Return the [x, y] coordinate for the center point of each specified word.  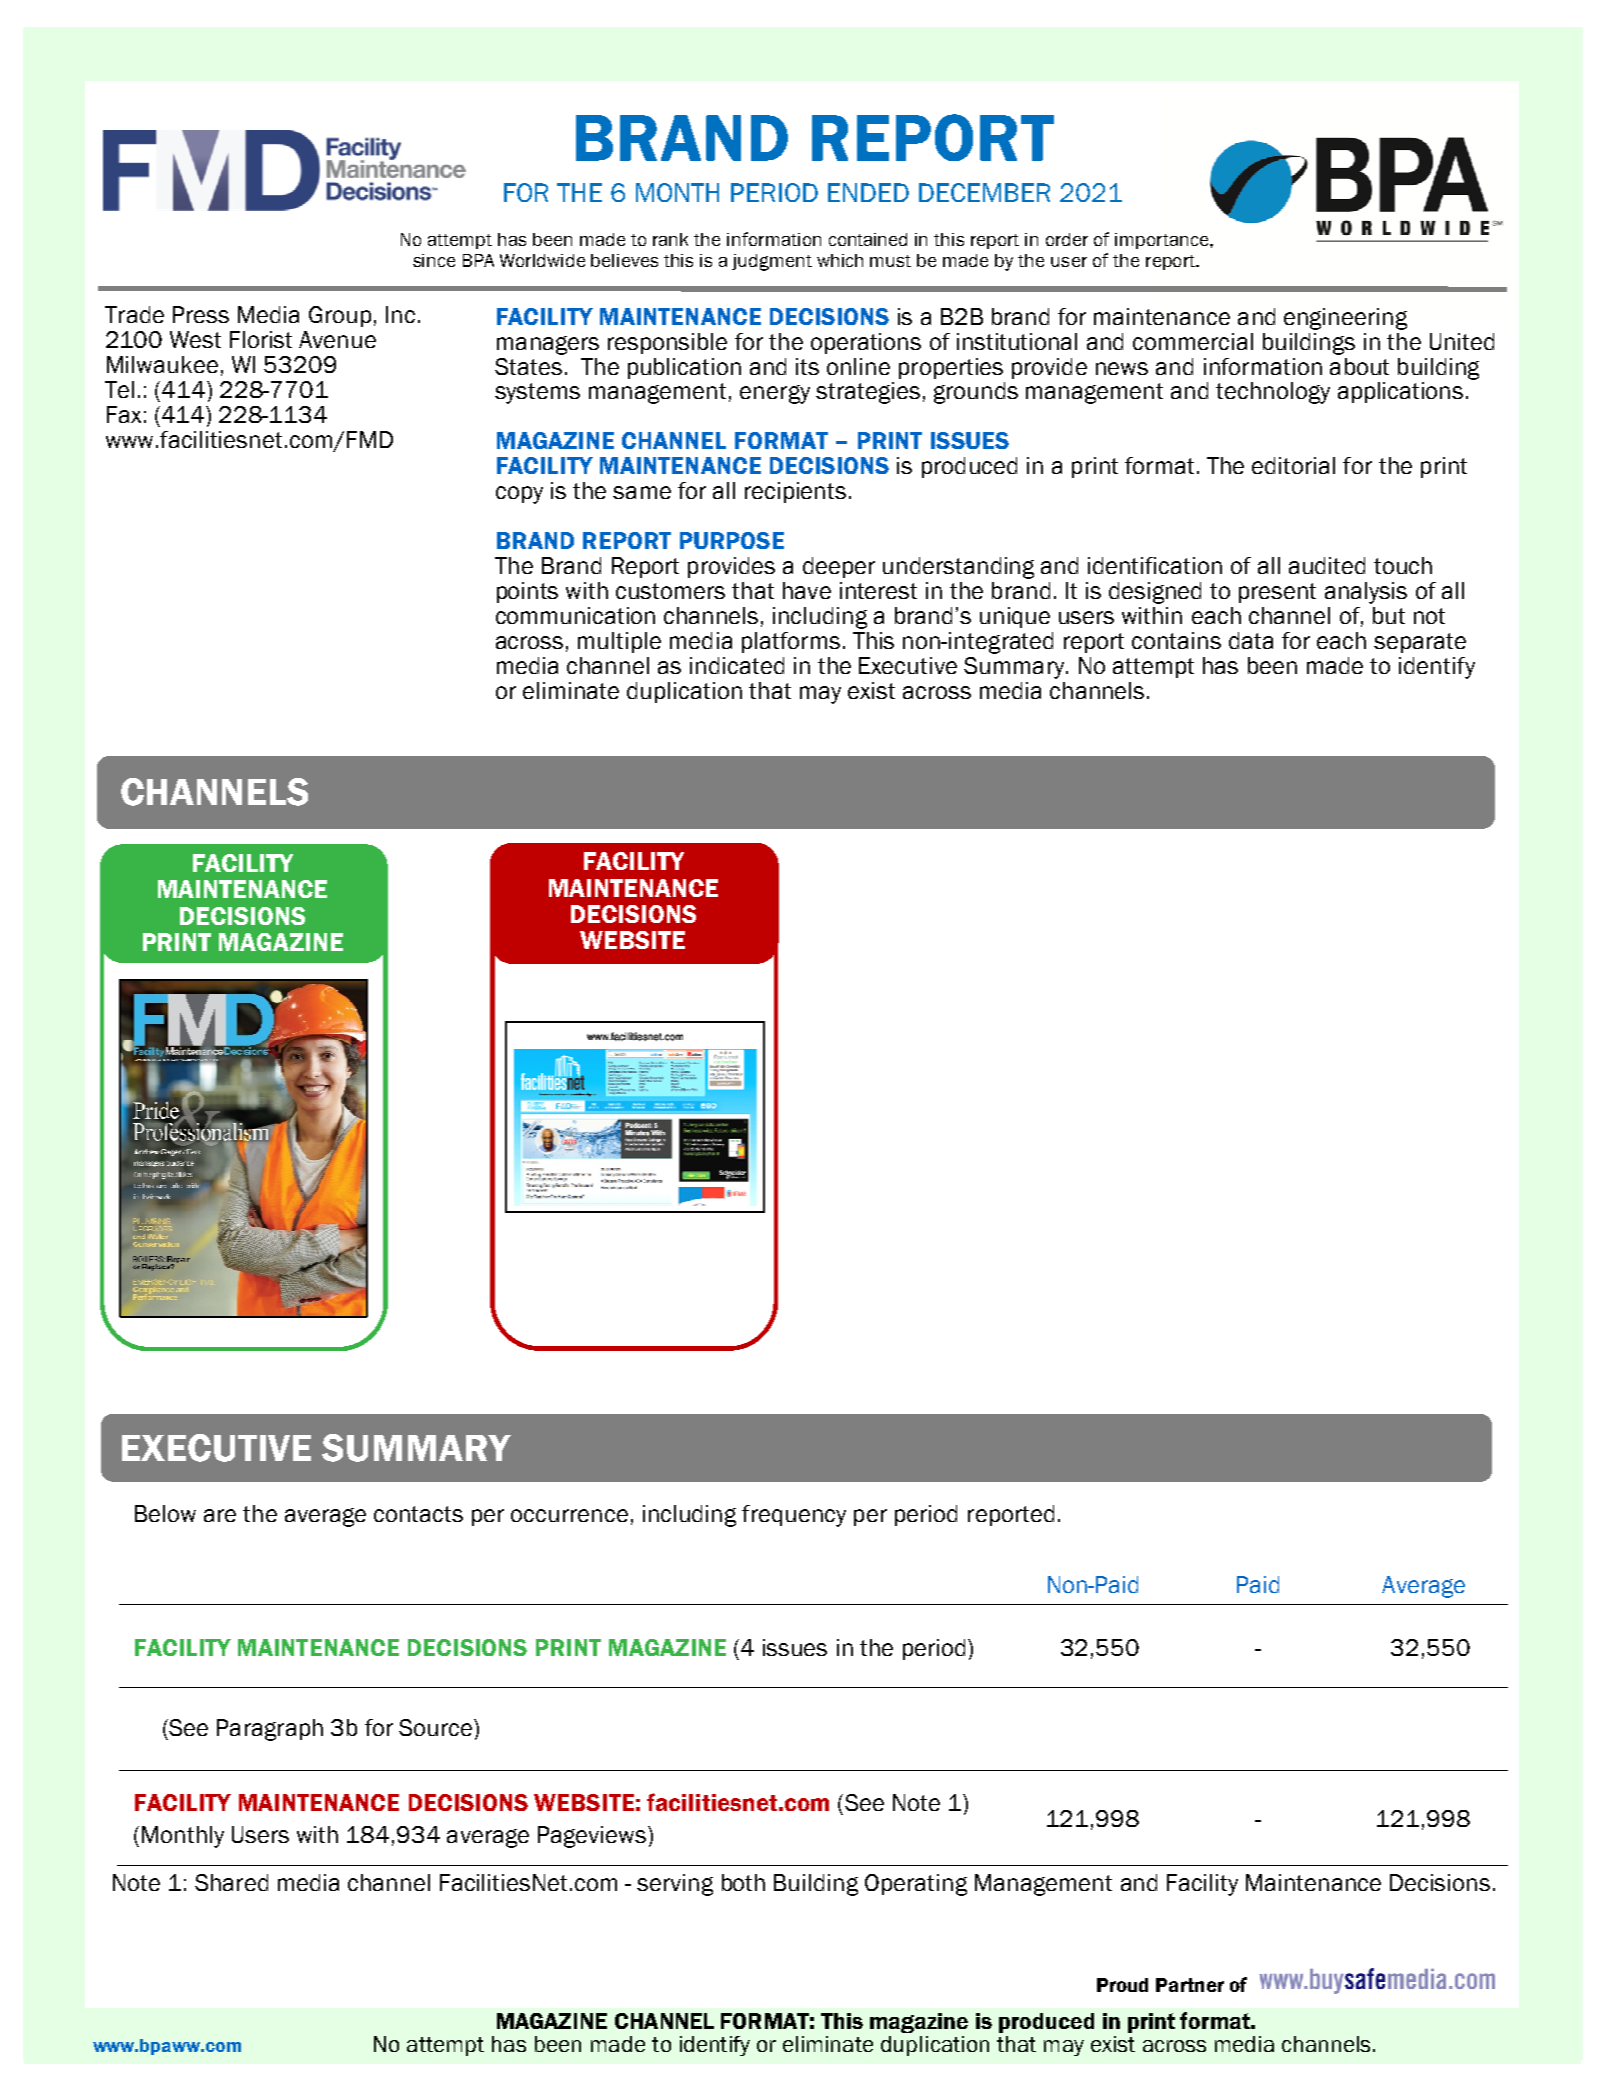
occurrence [569, 1515]
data [1251, 640]
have [807, 590]
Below [165, 1513]
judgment [772, 262]
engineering [1345, 319]
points [527, 592]
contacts [418, 1514]
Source [437, 1727]
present [1277, 593]
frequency [794, 1516]
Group [340, 316]
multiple [619, 642]
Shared [231, 1882]
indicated [737, 665]
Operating [916, 1885]
